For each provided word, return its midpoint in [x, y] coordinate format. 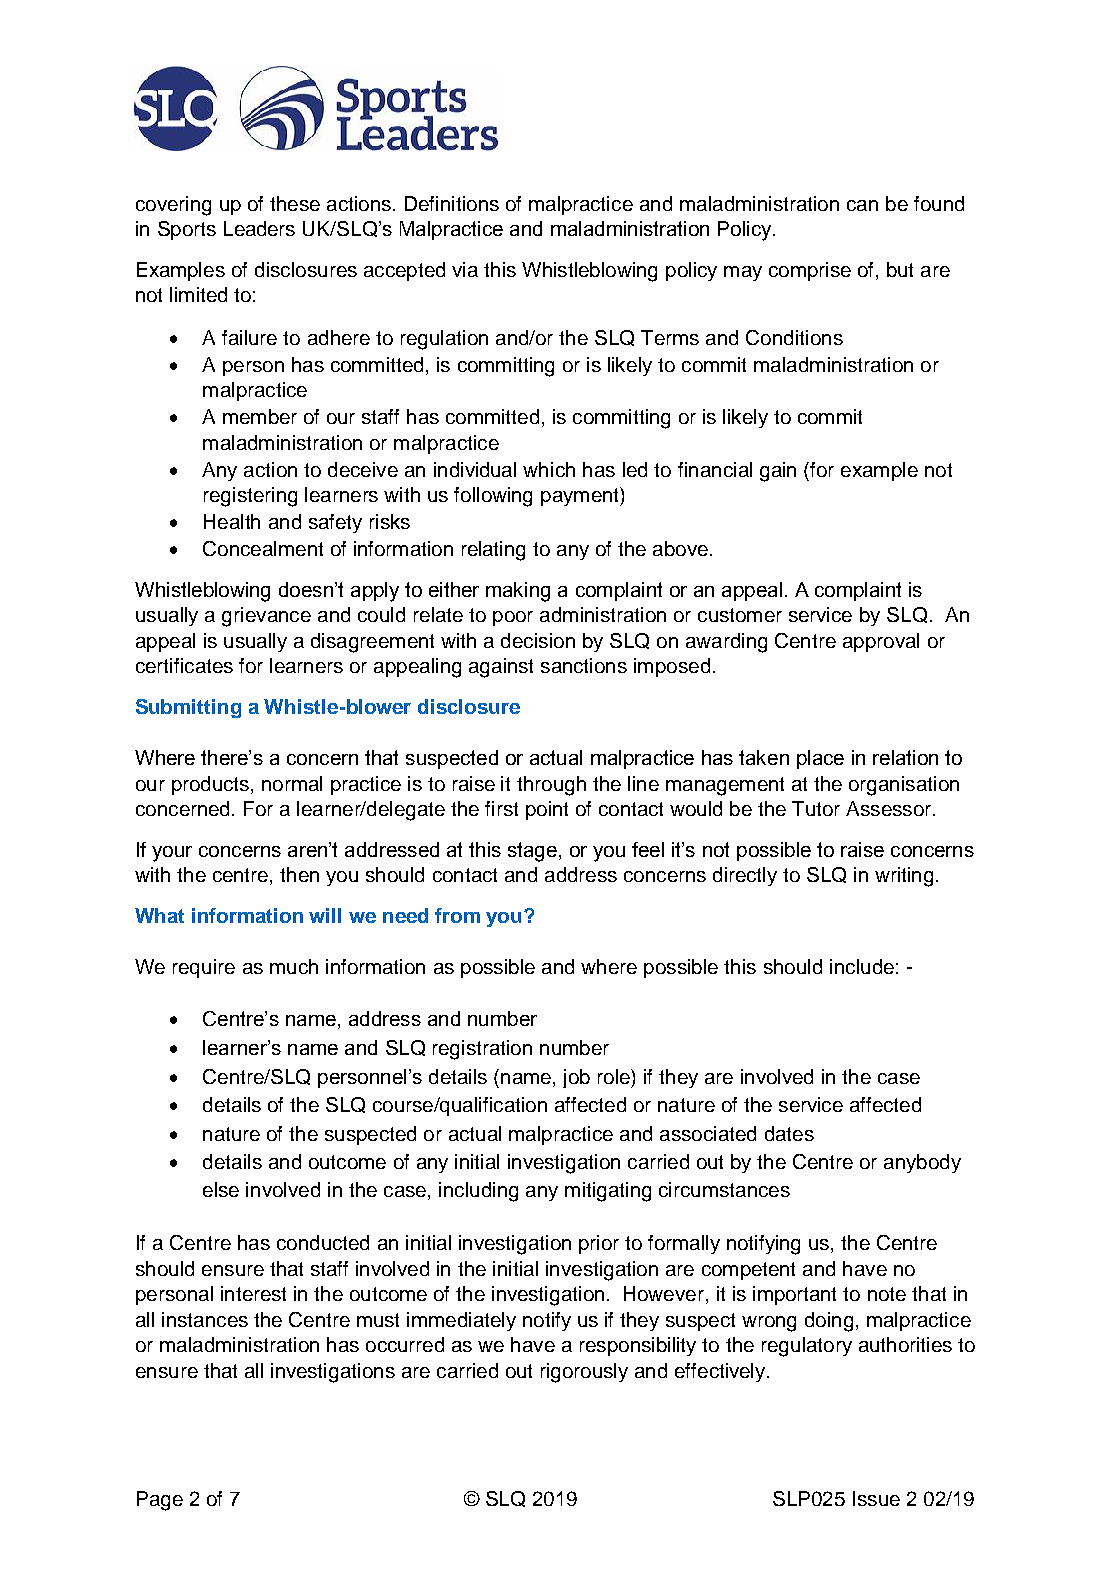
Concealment [263, 548]
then [299, 874]
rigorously [584, 1373]
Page [160, 1501]
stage [532, 852]
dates [789, 1133]
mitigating [608, 1192]
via [465, 269]
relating [493, 551]
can [862, 205]
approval [881, 642]
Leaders [259, 228]
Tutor [816, 808]
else [221, 1189]
